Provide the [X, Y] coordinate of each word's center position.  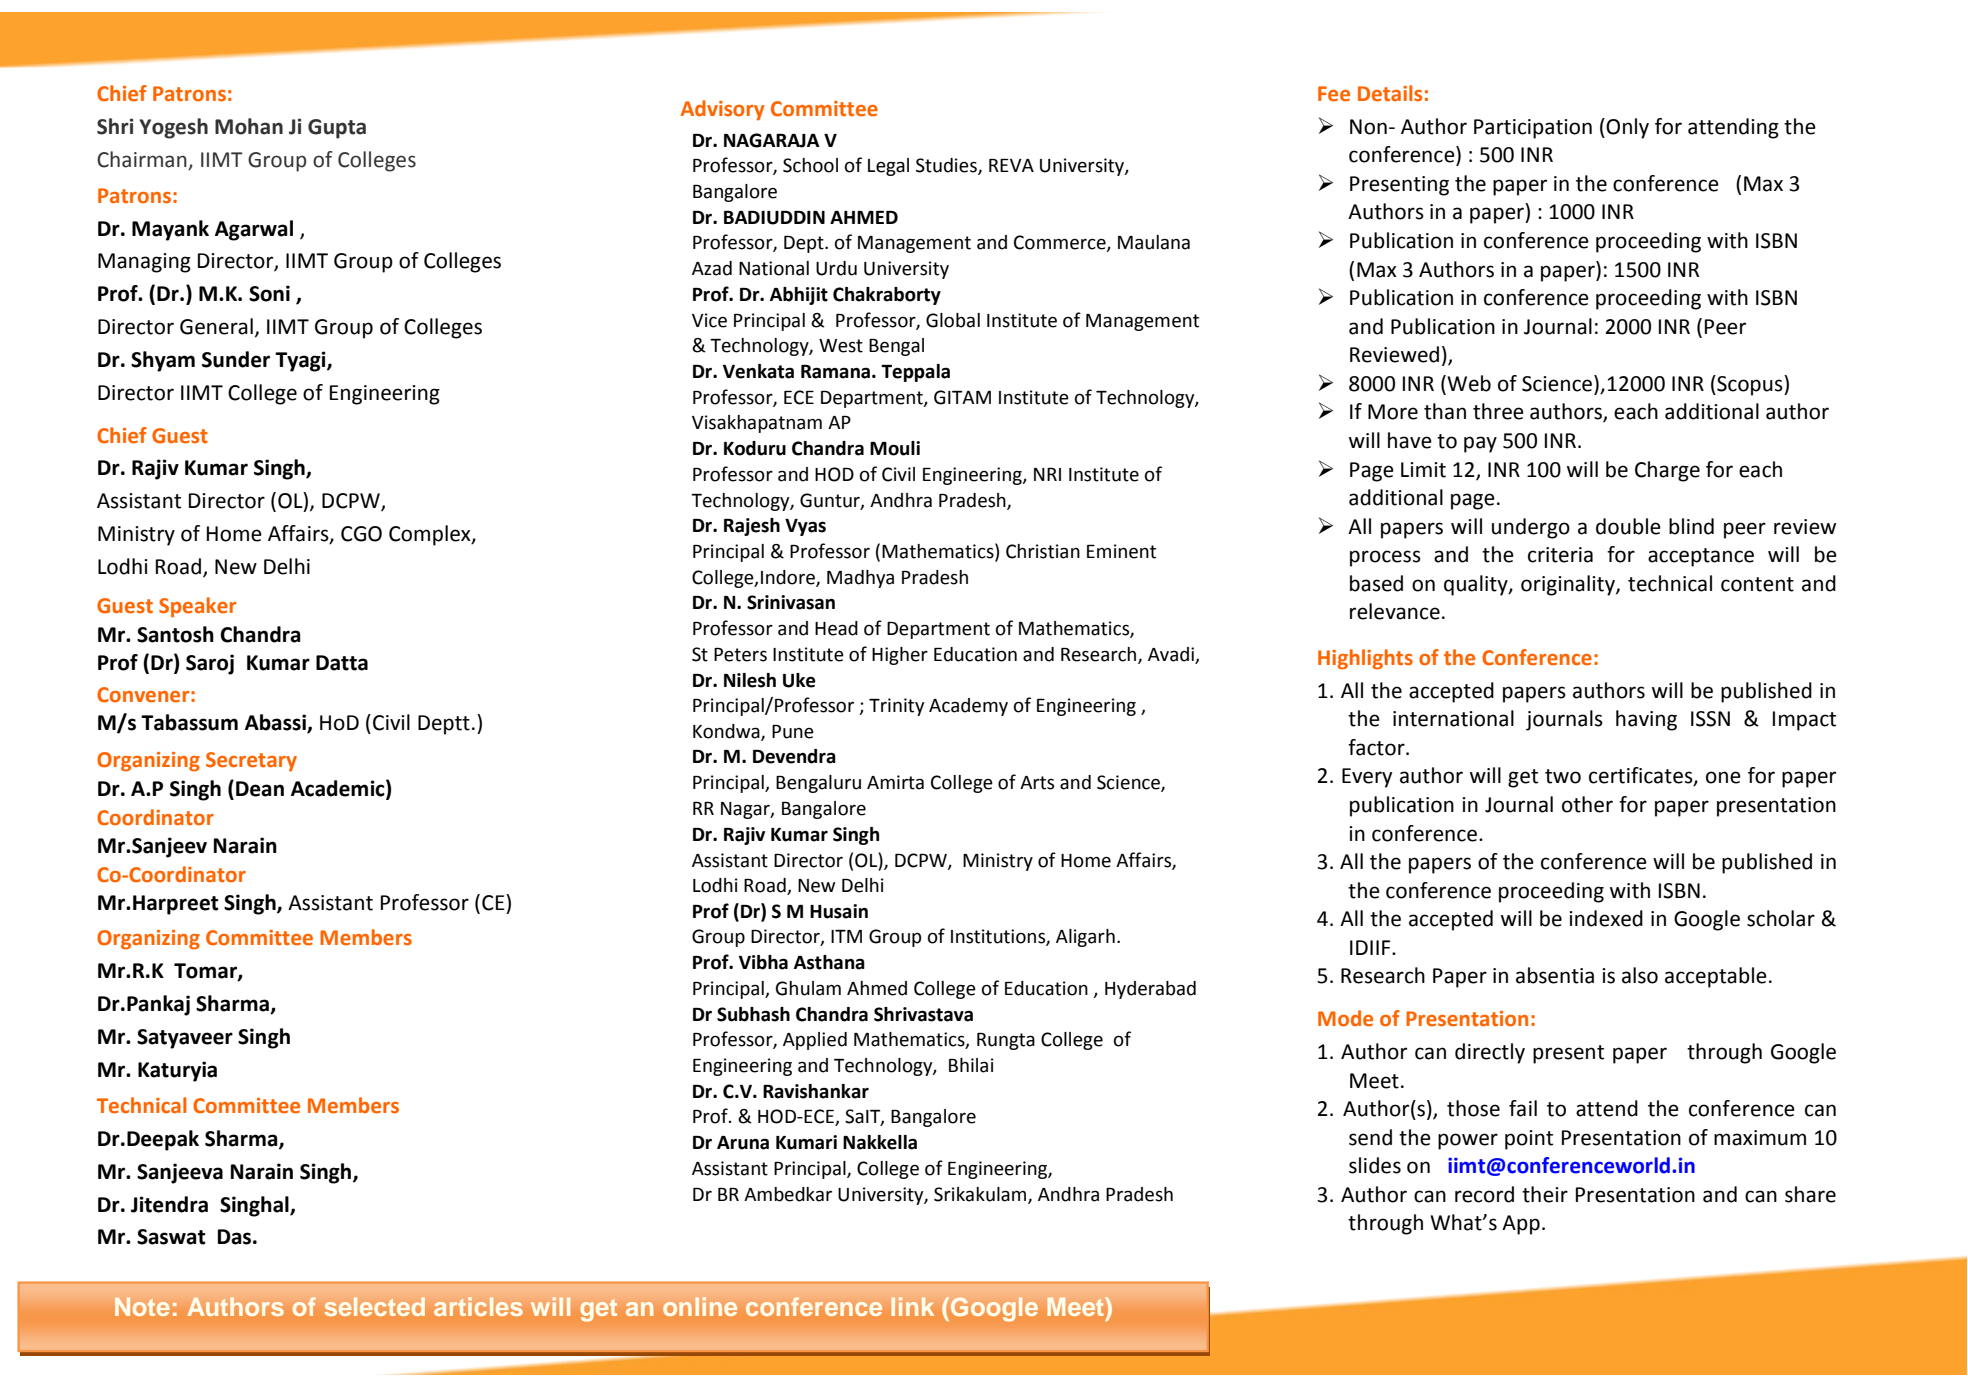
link [913, 1306]
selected [375, 1306]
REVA [1011, 165]
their [1545, 1194]
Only [1627, 128]
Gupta [337, 129]
